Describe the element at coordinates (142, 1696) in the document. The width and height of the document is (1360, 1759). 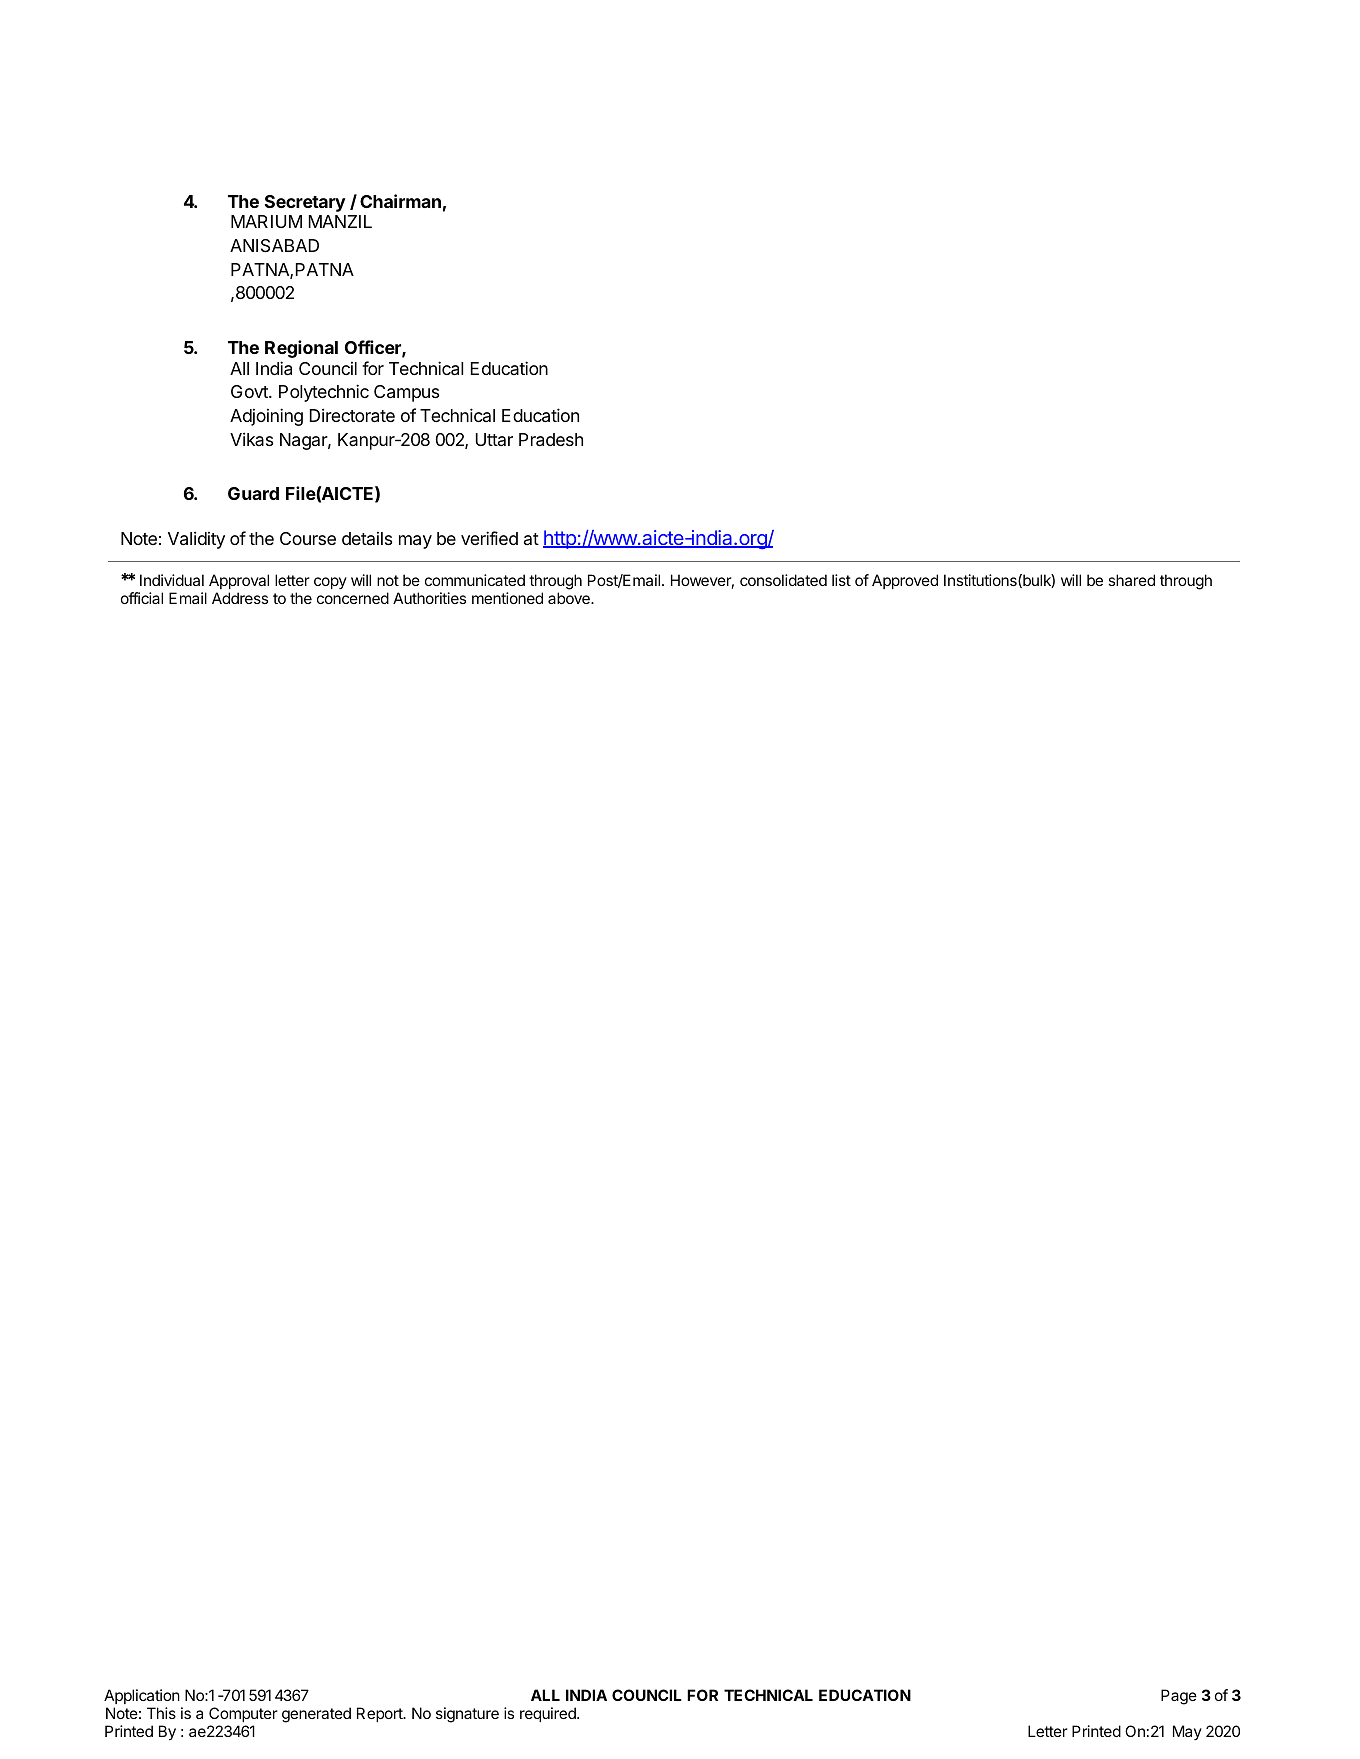
I see `Application` at that location.
